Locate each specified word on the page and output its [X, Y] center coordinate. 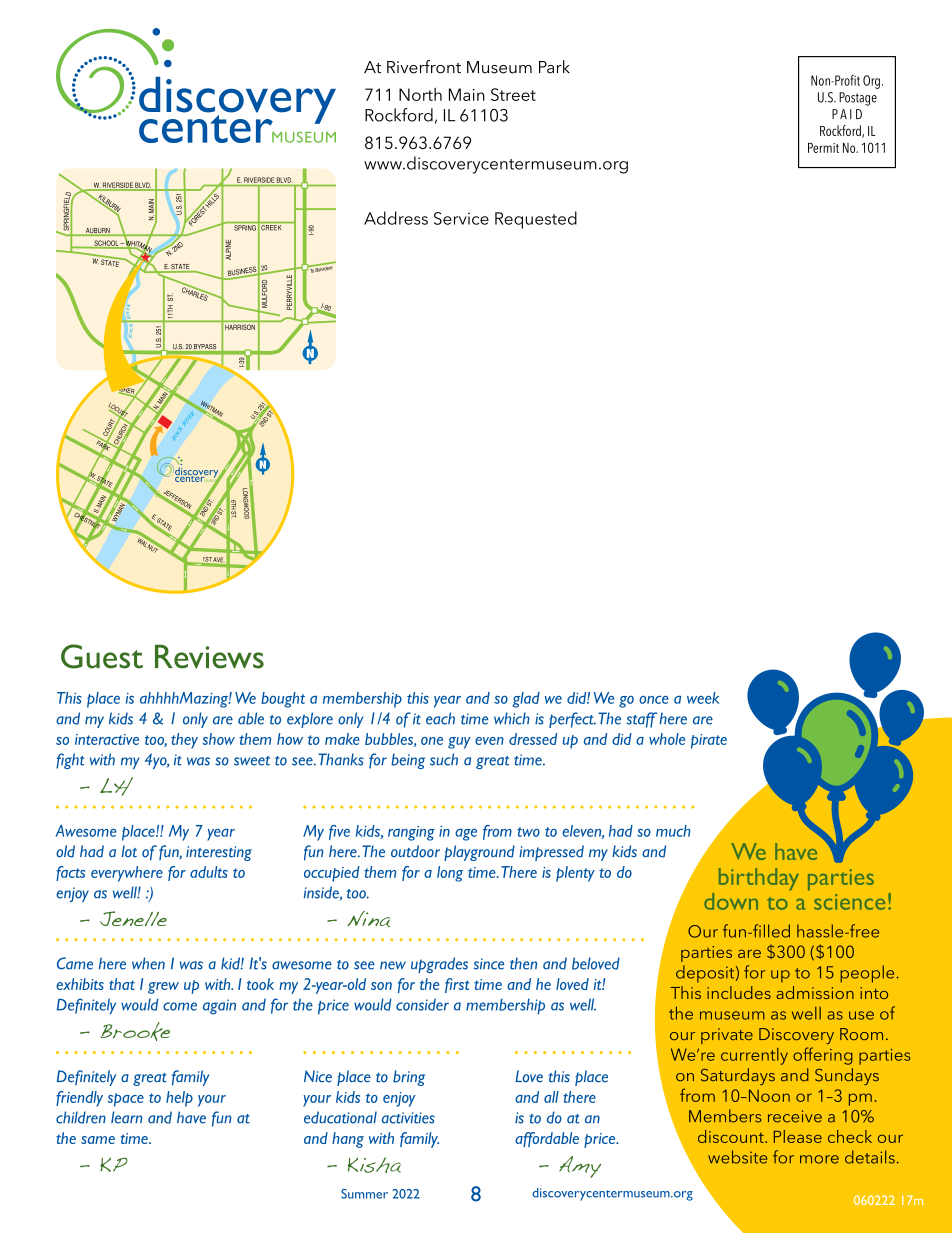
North [420, 94]
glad [526, 700]
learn [126, 1117]
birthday [759, 879]
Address [396, 218]
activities [408, 1118]
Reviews [209, 657]
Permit [823, 148]
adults [209, 872]
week [703, 698]
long [450, 874]
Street [513, 94]
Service [461, 218]
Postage [858, 99]
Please [798, 1136]
